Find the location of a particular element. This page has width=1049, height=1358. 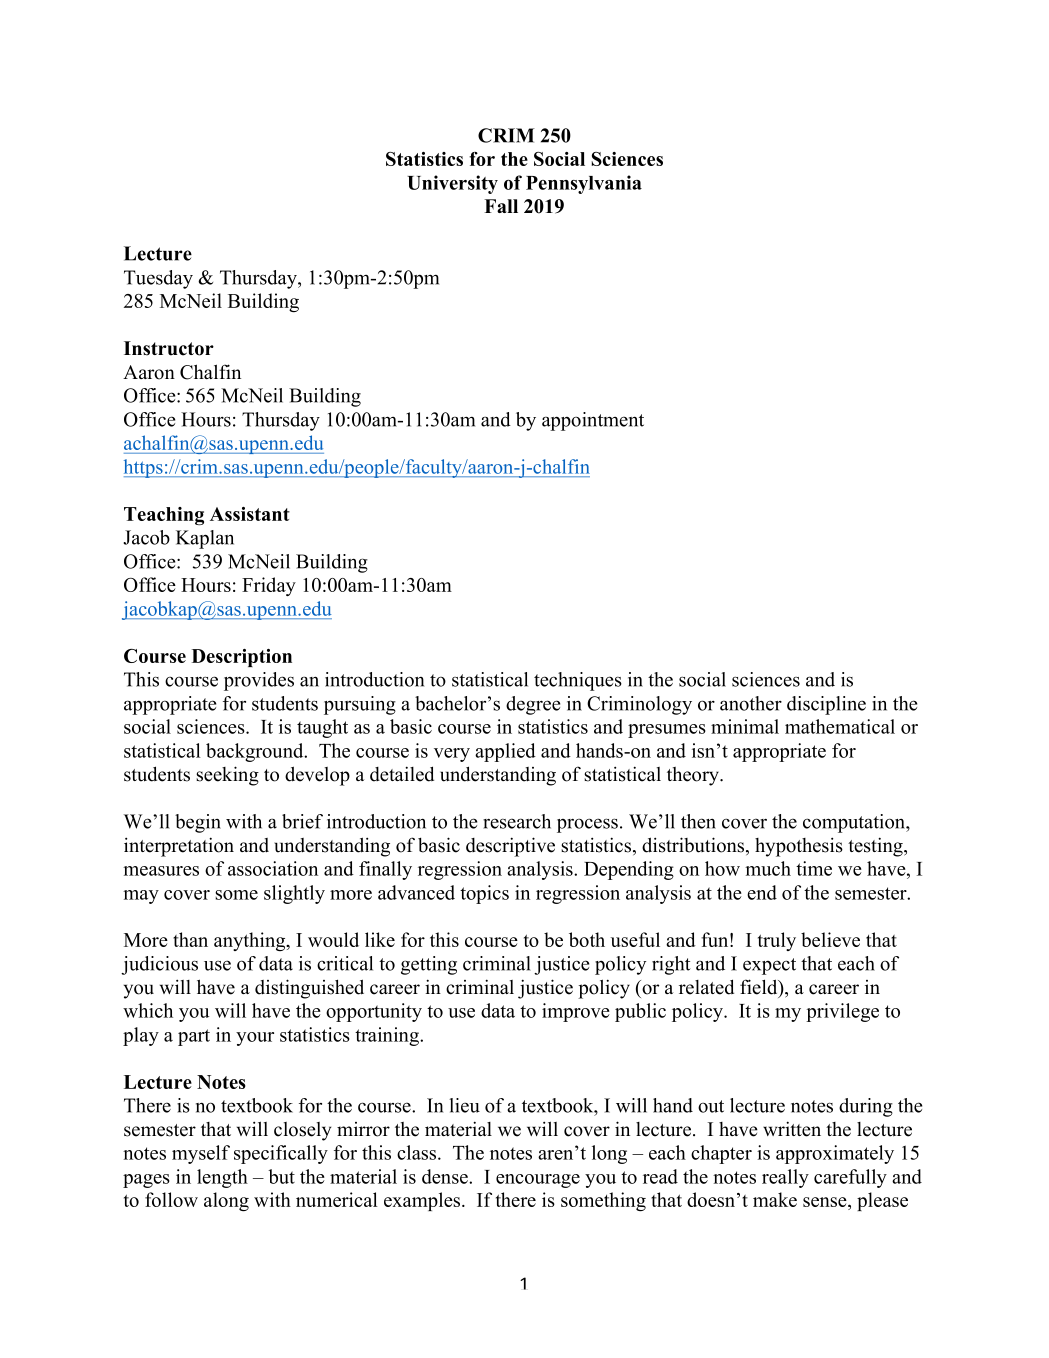

really is located at coordinates (785, 1178).
